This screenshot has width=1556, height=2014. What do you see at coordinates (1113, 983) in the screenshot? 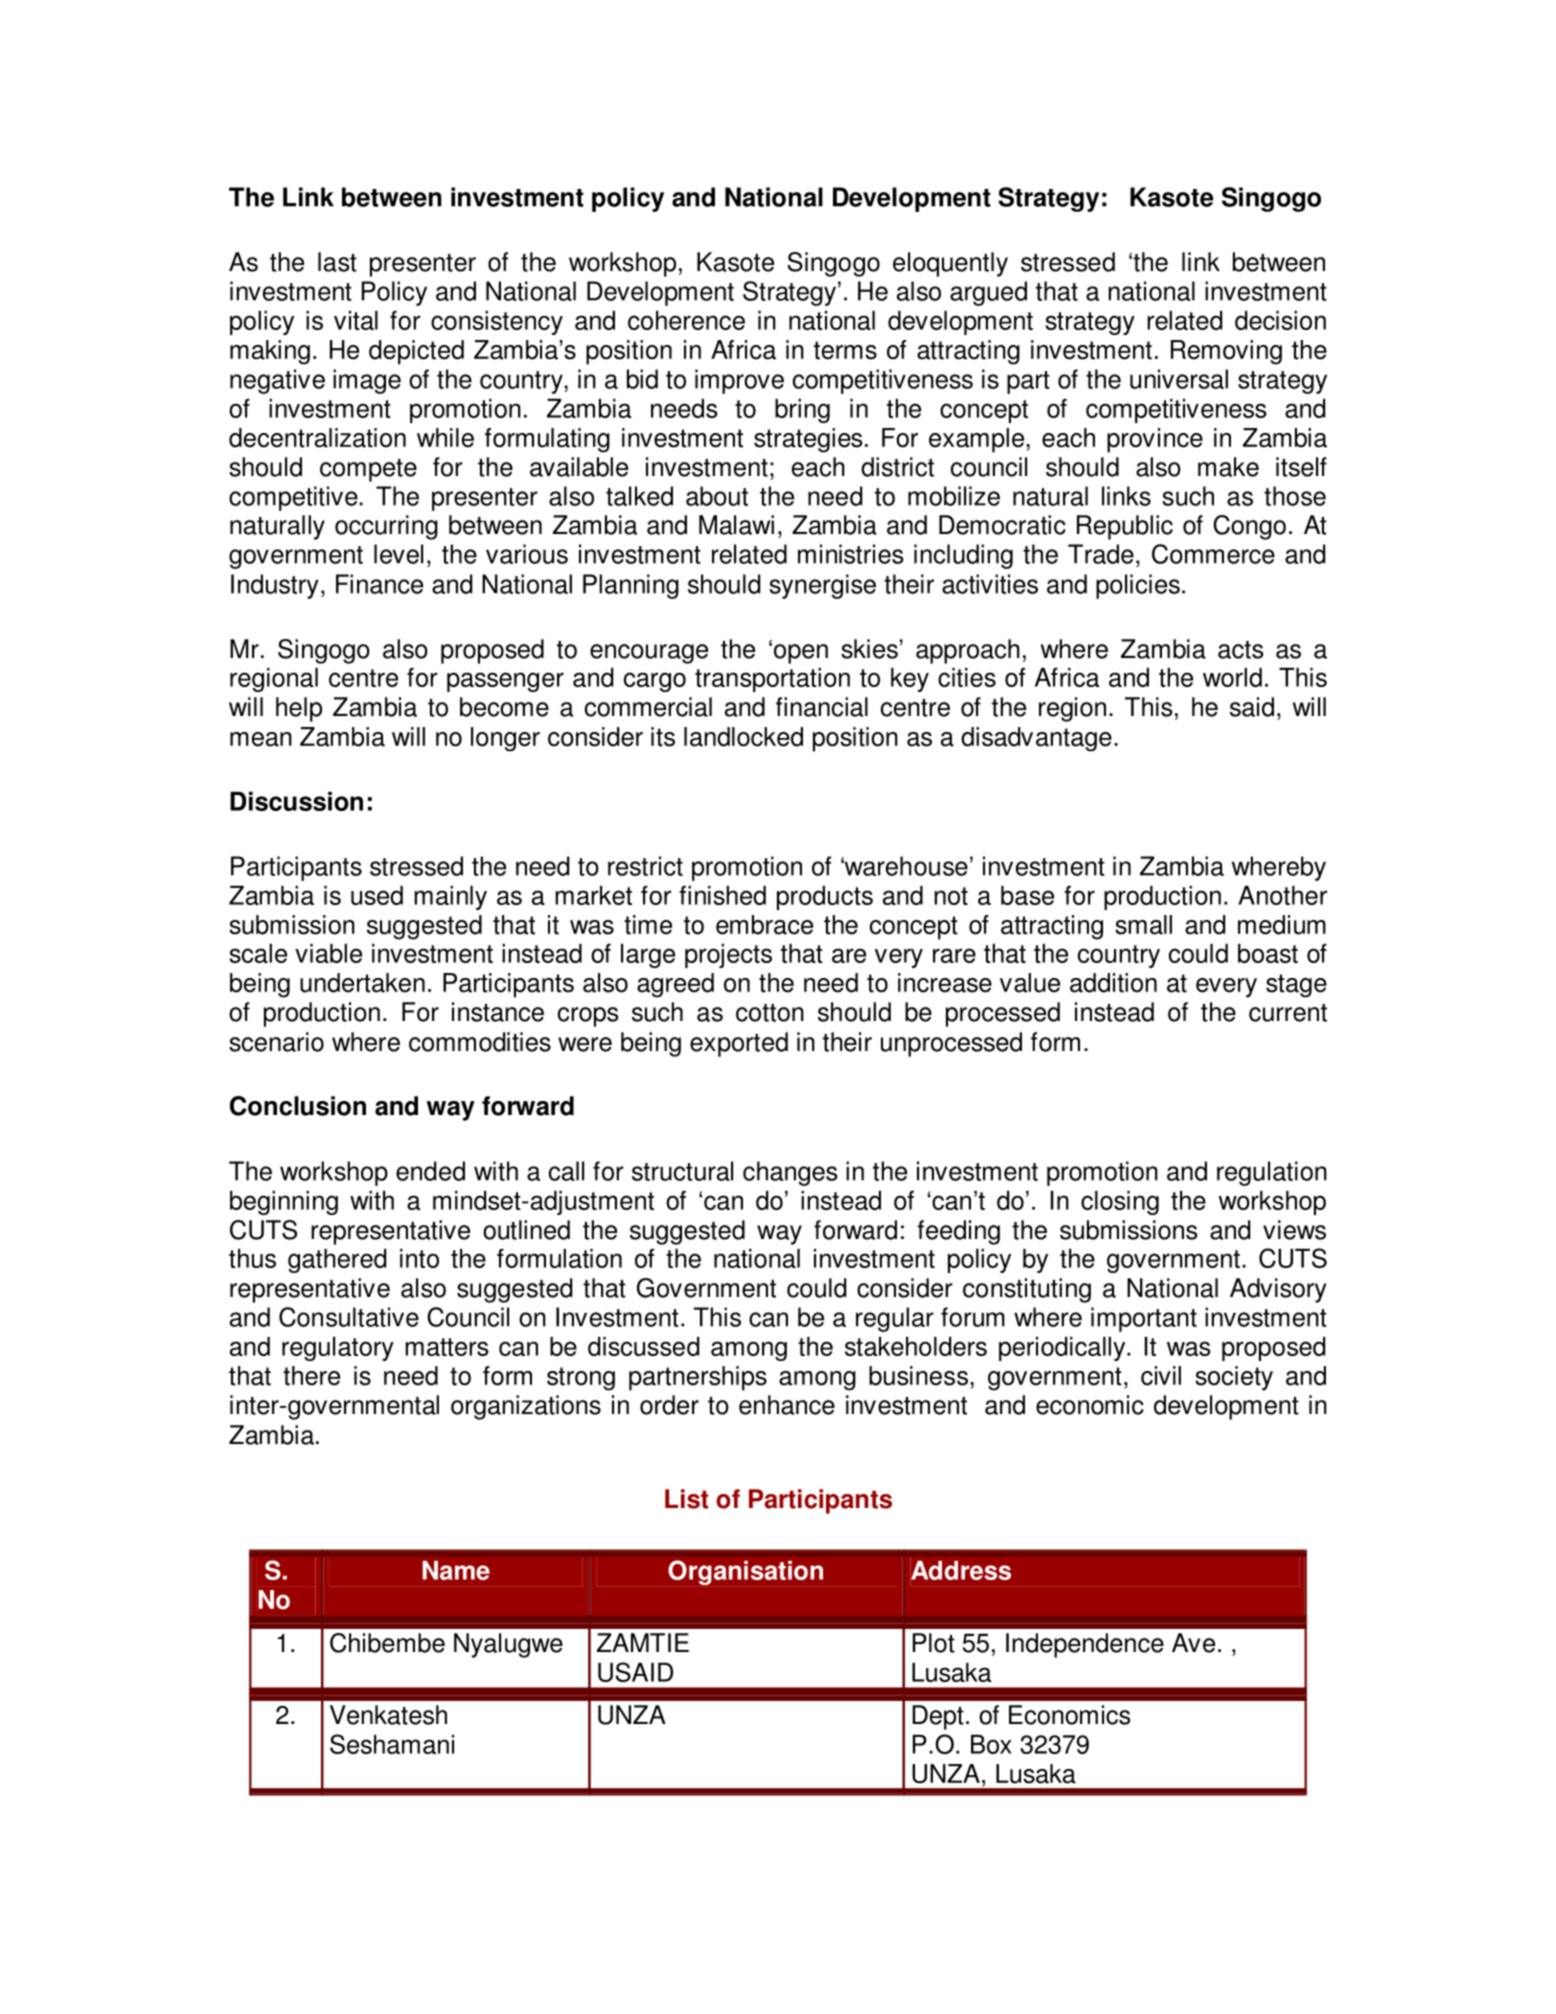
I see `addition` at bounding box center [1113, 983].
